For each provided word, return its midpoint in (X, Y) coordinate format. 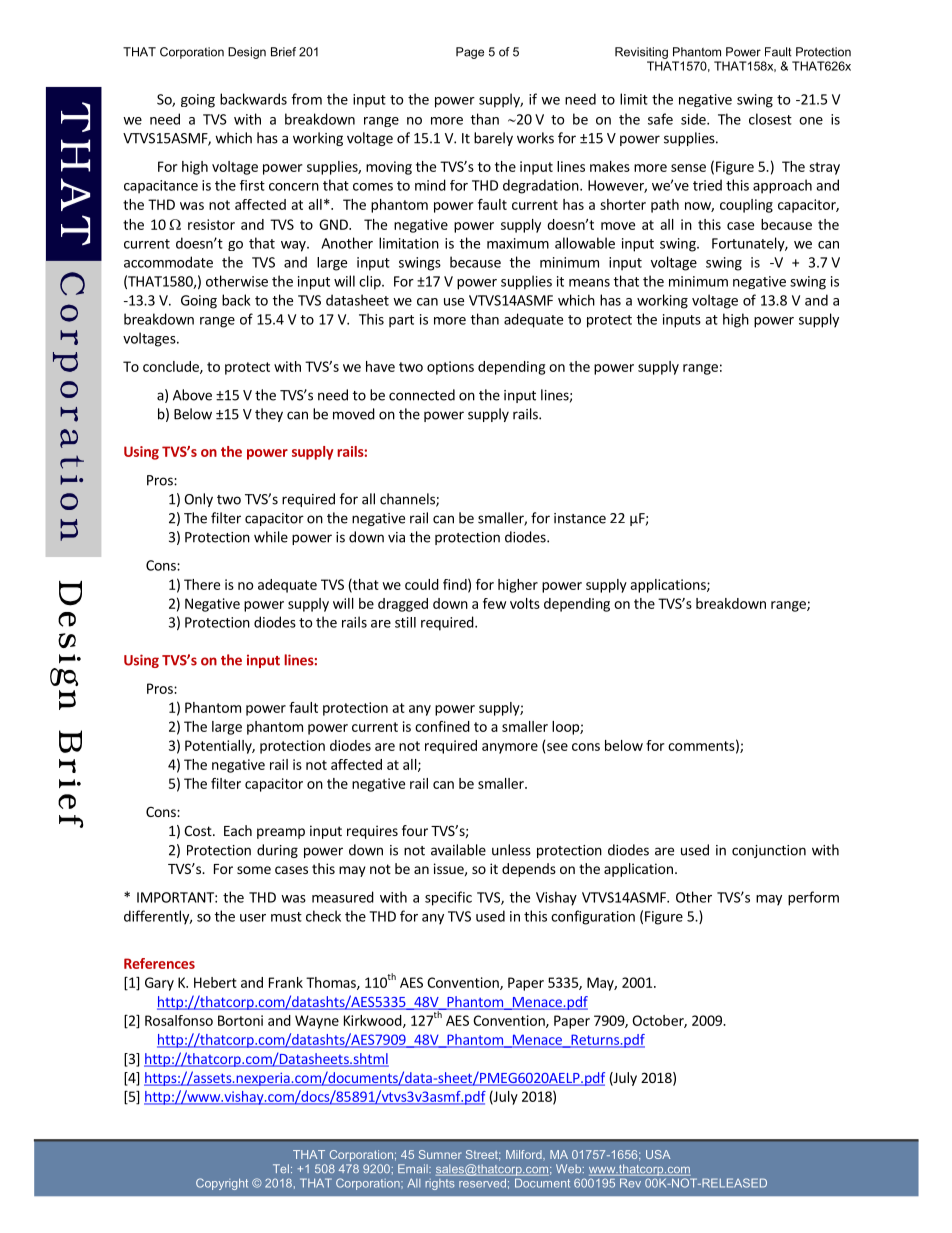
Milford (525, 1154)
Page (470, 53)
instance (580, 518)
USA (658, 1154)
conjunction (769, 851)
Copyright (222, 1184)
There (202, 584)
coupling (746, 206)
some (254, 870)
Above (192, 395)
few (494, 603)
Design (247, 53)
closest (770, 119)
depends (529, 870)
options (450, 368)
